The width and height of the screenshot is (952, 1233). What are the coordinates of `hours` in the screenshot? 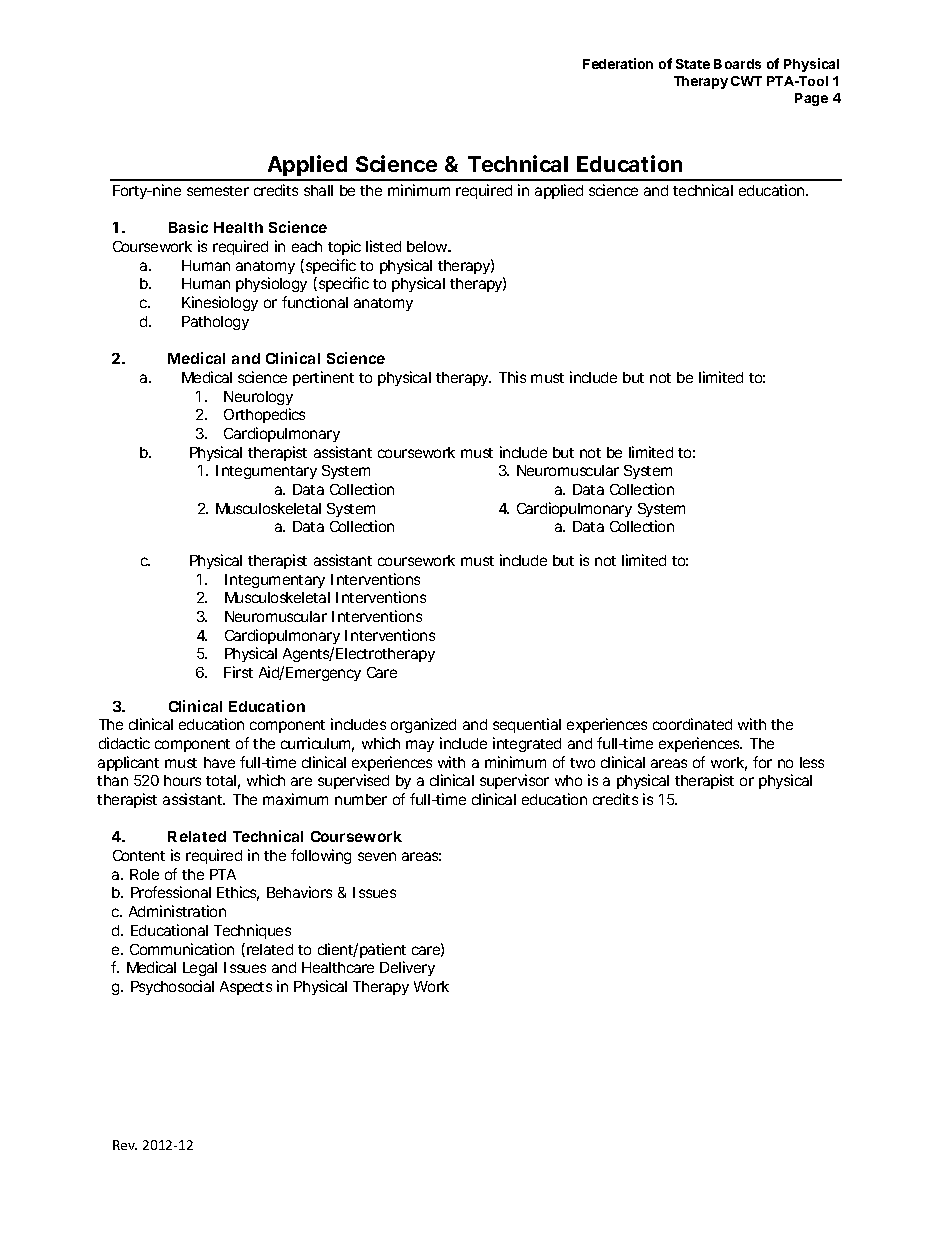 It's located at (182, 780).
